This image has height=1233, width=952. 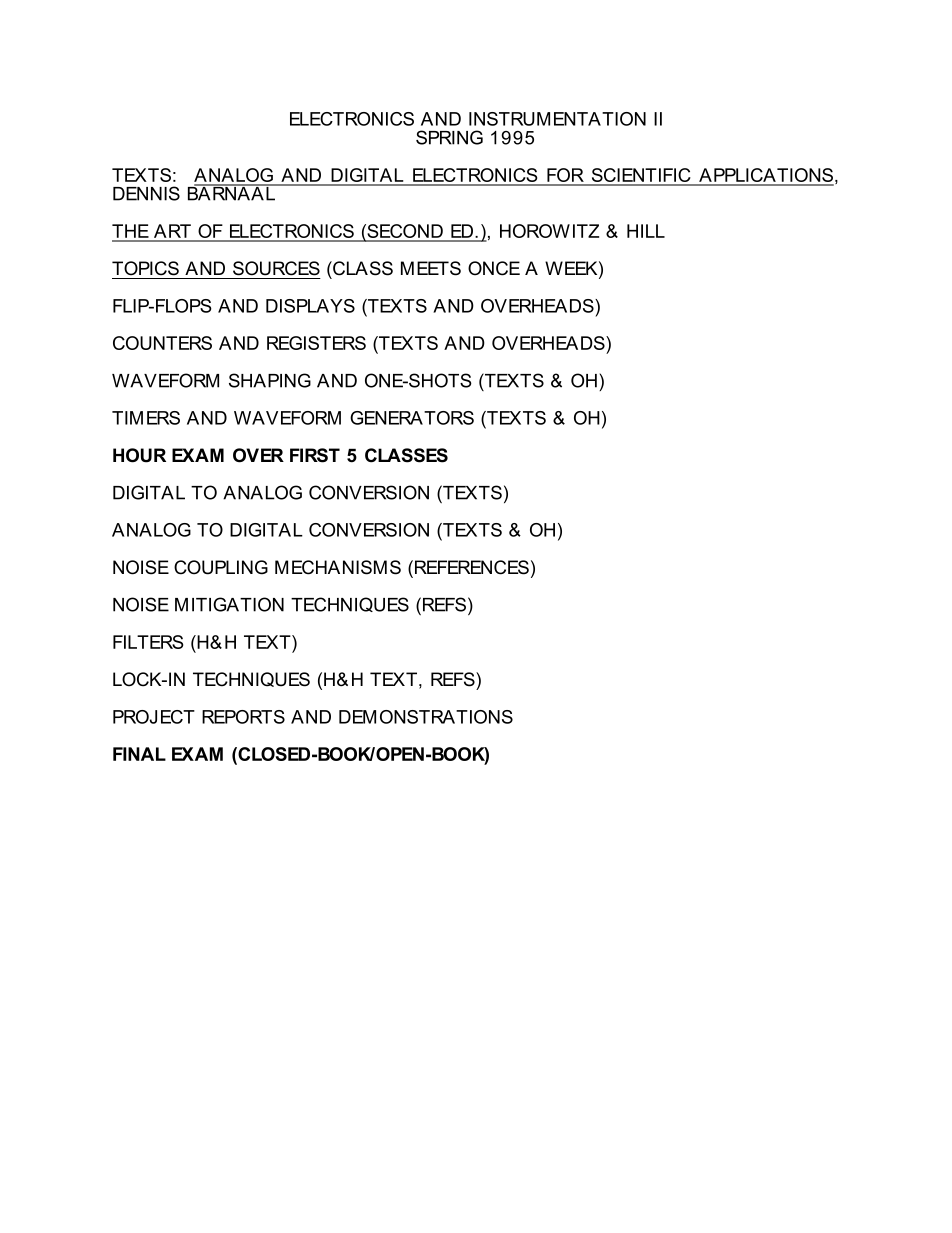 What do you see at coordinates (146, 193) in the image?
I see `DENNIS` at bounding box center [146, 193].
